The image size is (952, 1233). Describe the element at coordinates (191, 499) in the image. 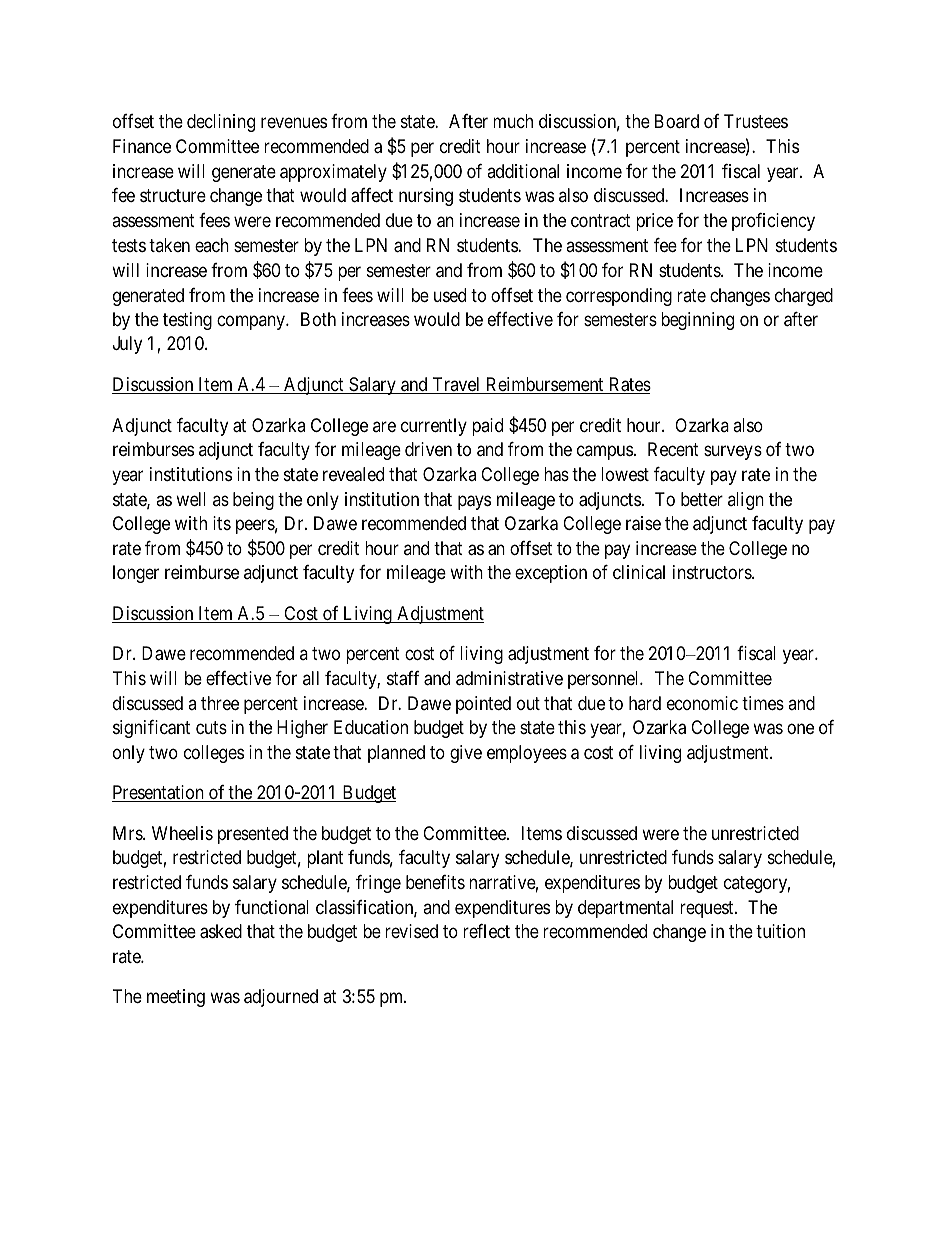

I see `well` at that location.
